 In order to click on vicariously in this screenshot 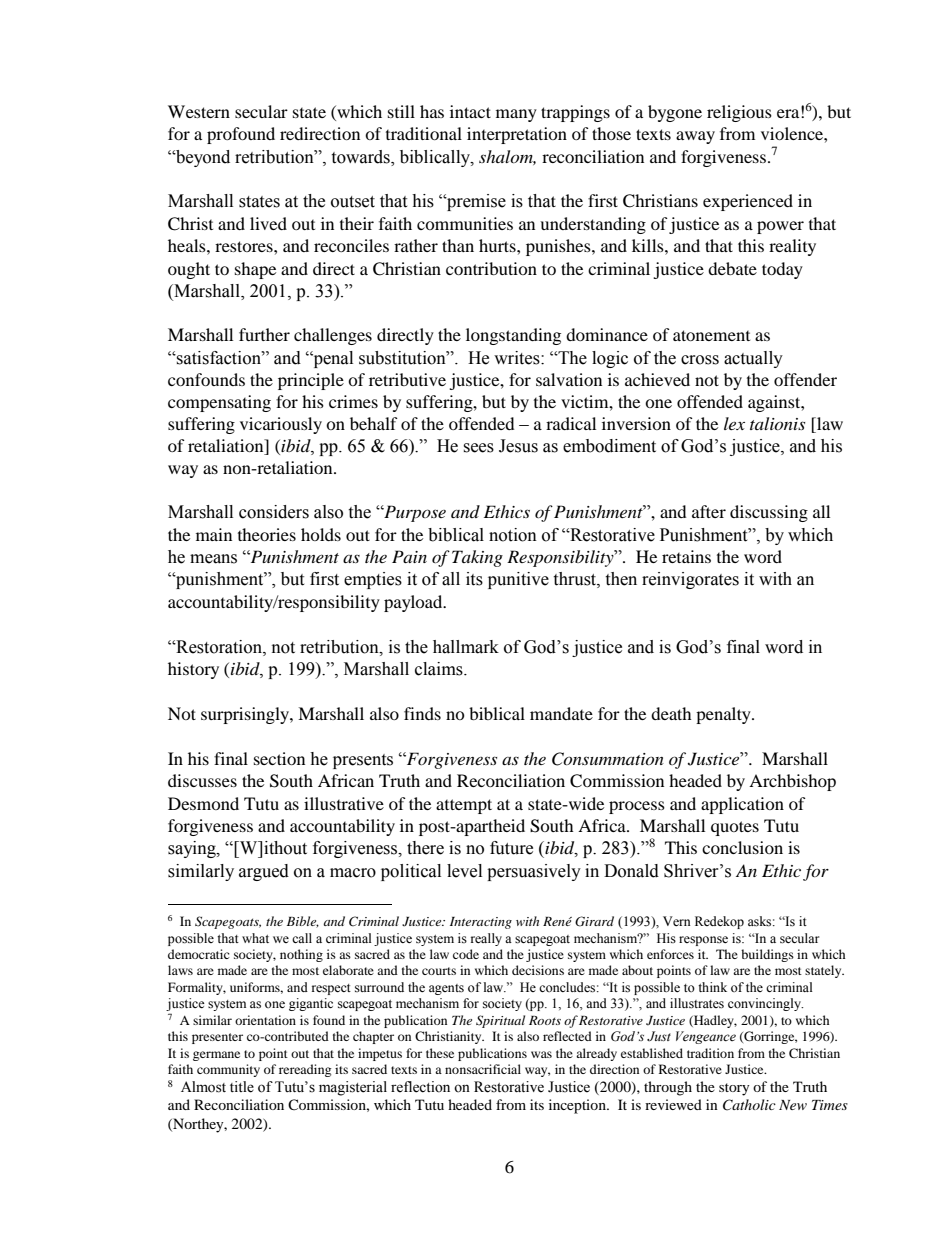, I will do `click(281, 425)`.
